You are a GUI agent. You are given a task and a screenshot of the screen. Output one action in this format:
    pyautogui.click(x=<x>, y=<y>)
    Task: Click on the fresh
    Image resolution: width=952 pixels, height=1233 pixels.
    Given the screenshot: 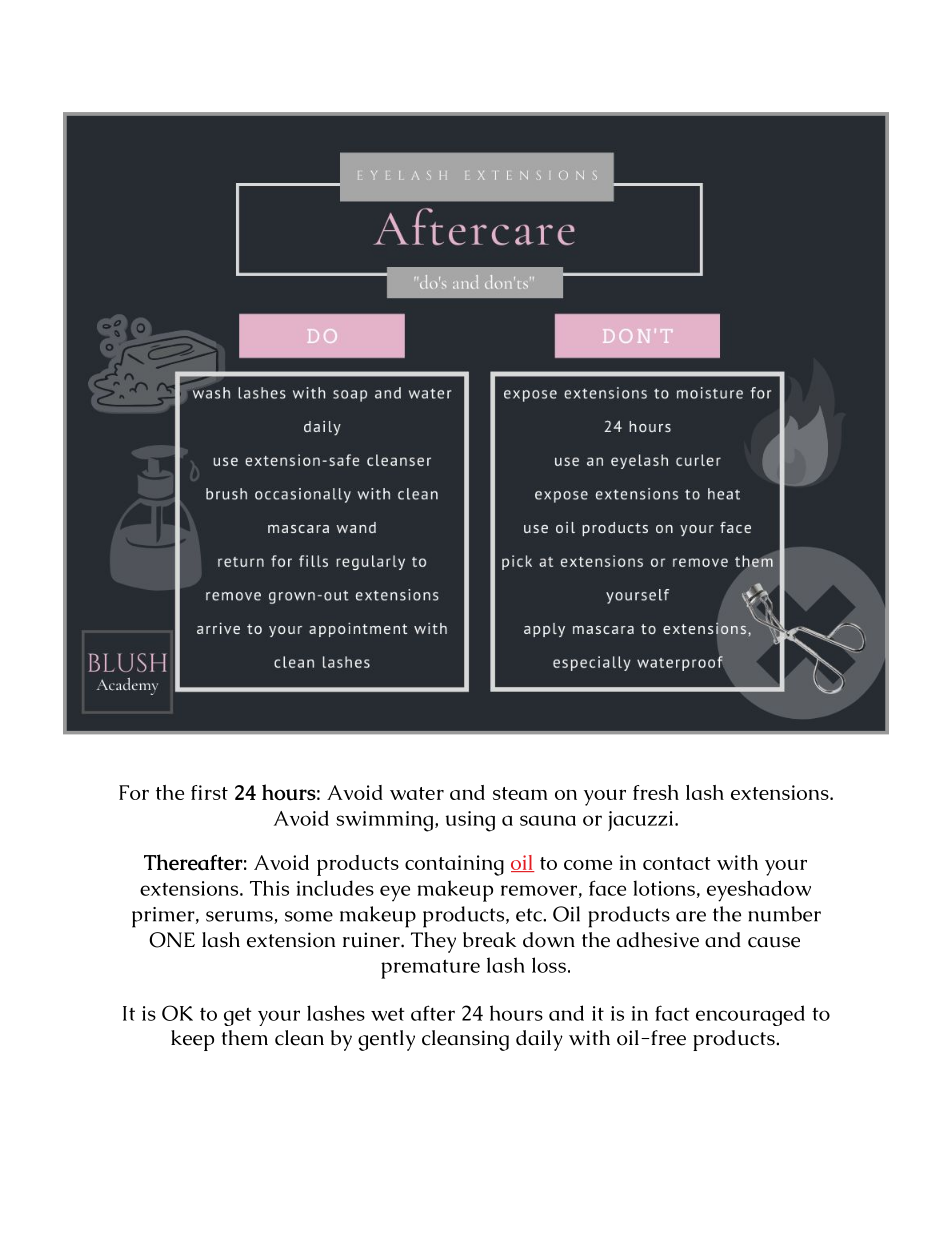 What is the action you would take?
    pyautogui.click(x=656, y=792)
